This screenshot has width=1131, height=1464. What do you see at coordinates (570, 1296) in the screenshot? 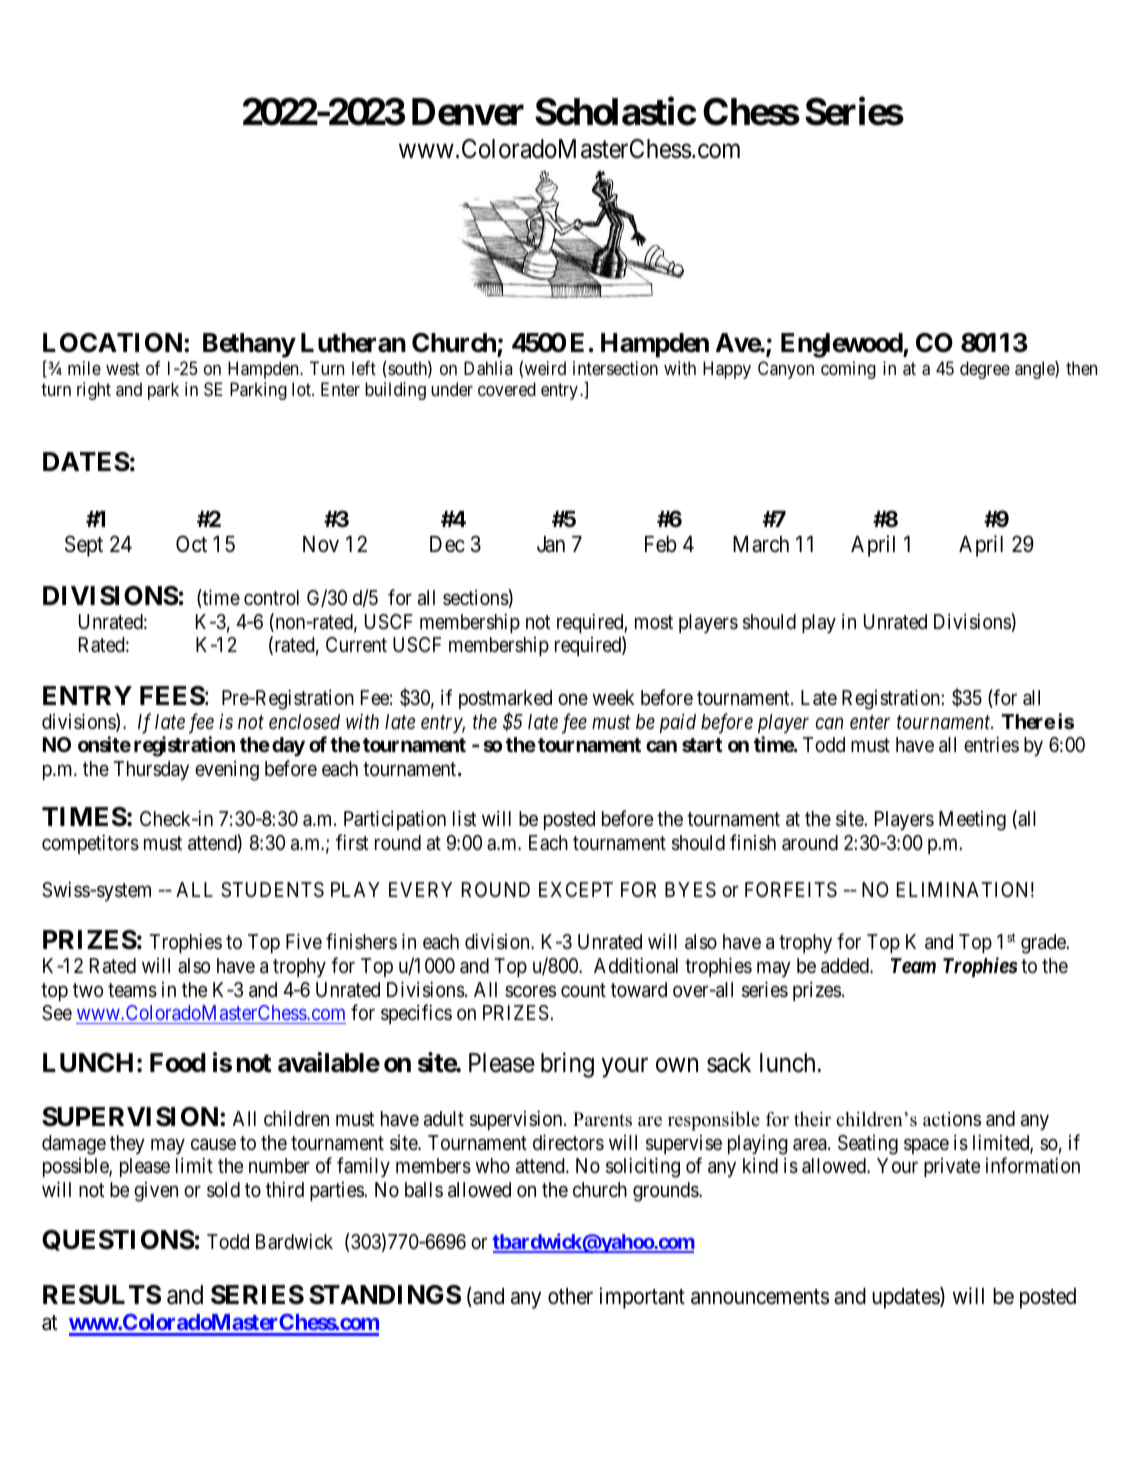
I see `other` at bounding box center [570, 1296].
